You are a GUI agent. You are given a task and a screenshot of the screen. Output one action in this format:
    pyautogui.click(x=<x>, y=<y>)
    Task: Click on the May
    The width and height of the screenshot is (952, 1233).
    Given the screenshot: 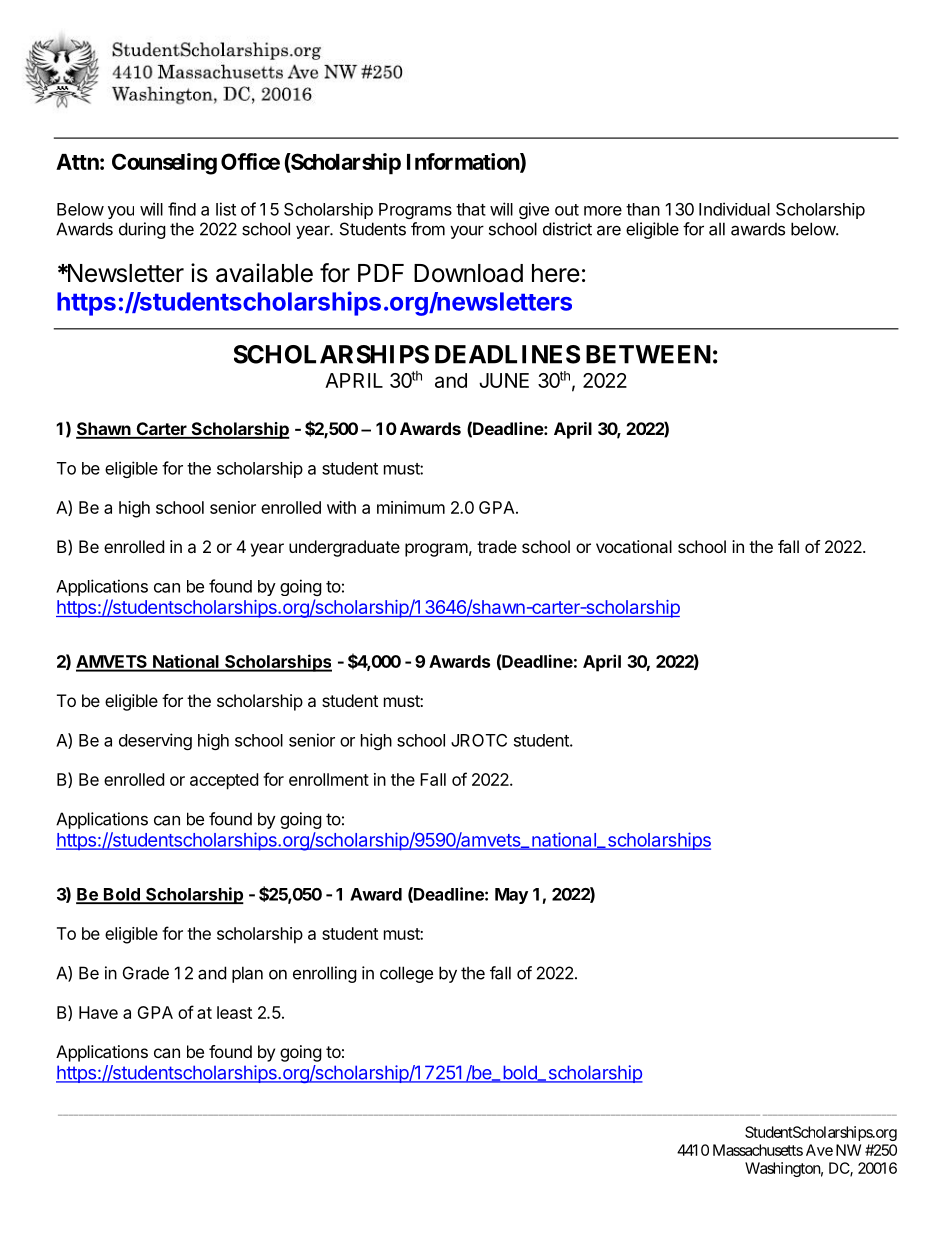 What is the action you would take?
    pyautogui.click(x=511, y=896)
